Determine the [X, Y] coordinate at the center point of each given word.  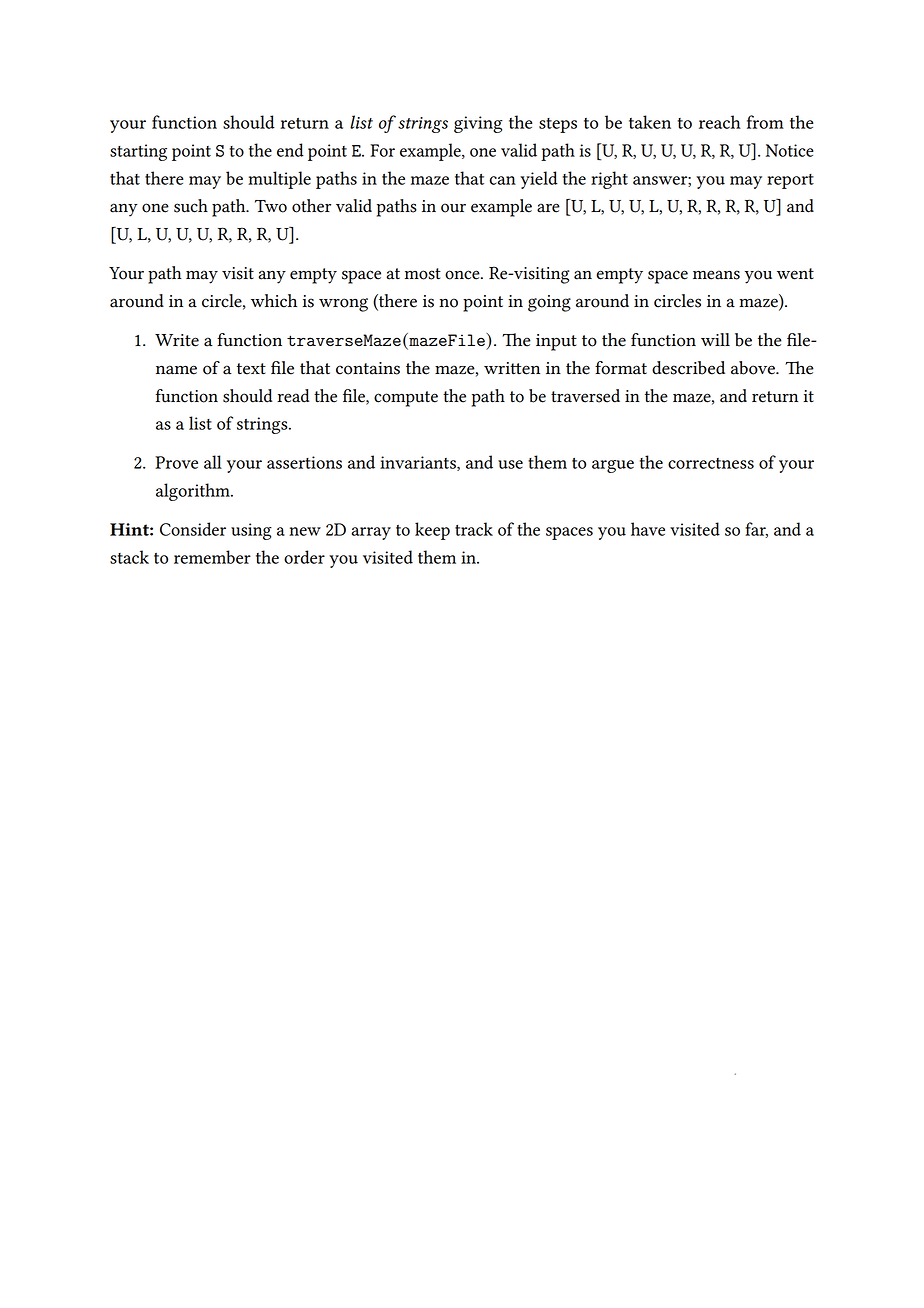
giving [478, 124]
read [293, 396]
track [474, 529]
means [716, 275]
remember [212, 557]
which [274, 301]
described [688, 368]
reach [720, 122]
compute [406, 399]
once [463, 275]
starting [138, 152]
